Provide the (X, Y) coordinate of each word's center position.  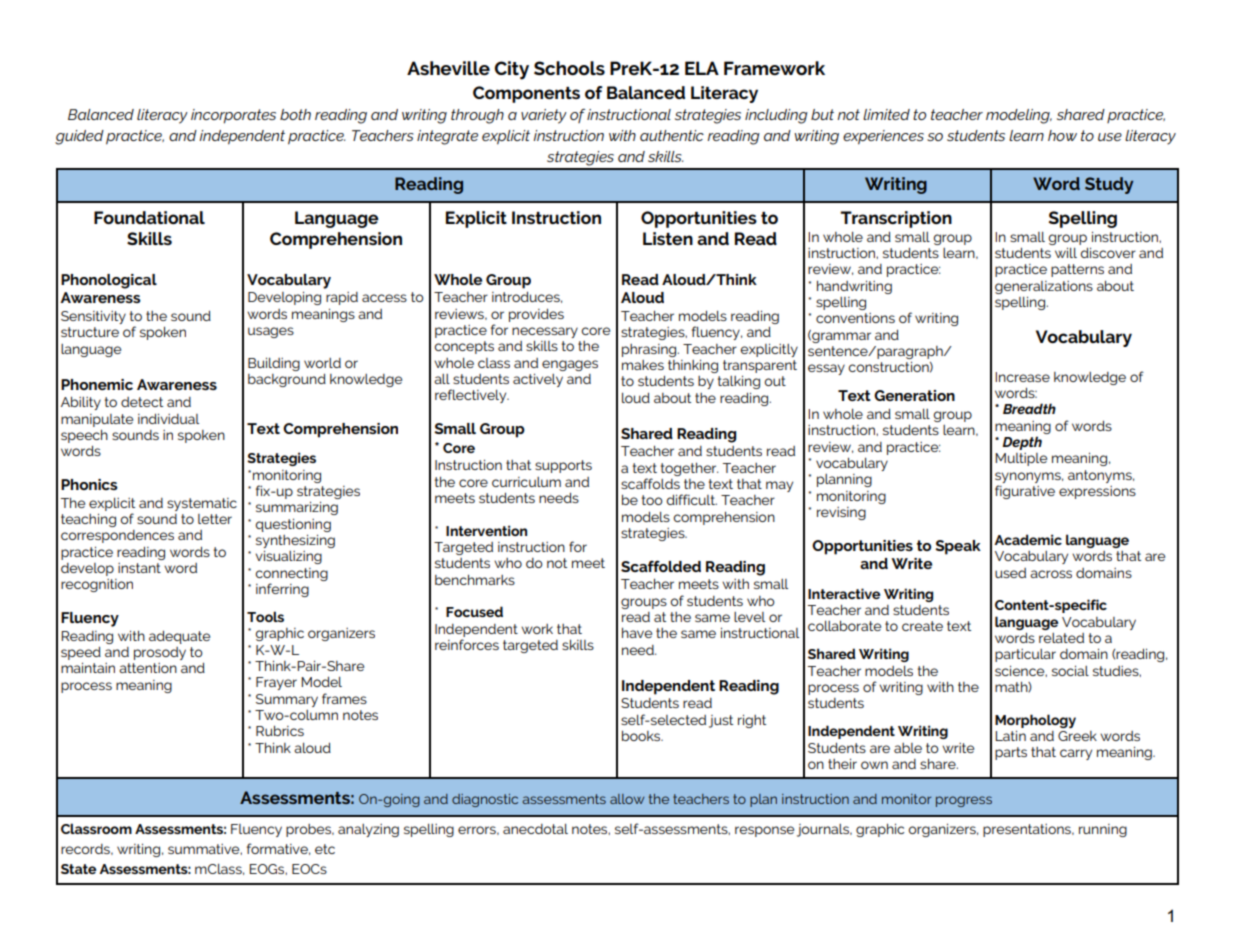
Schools (569, 68)
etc (325, 849)
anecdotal (535, 829)
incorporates (233, 116)
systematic (202, 504)
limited (886, 114)
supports (563, 466)
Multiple (1021, 459)
